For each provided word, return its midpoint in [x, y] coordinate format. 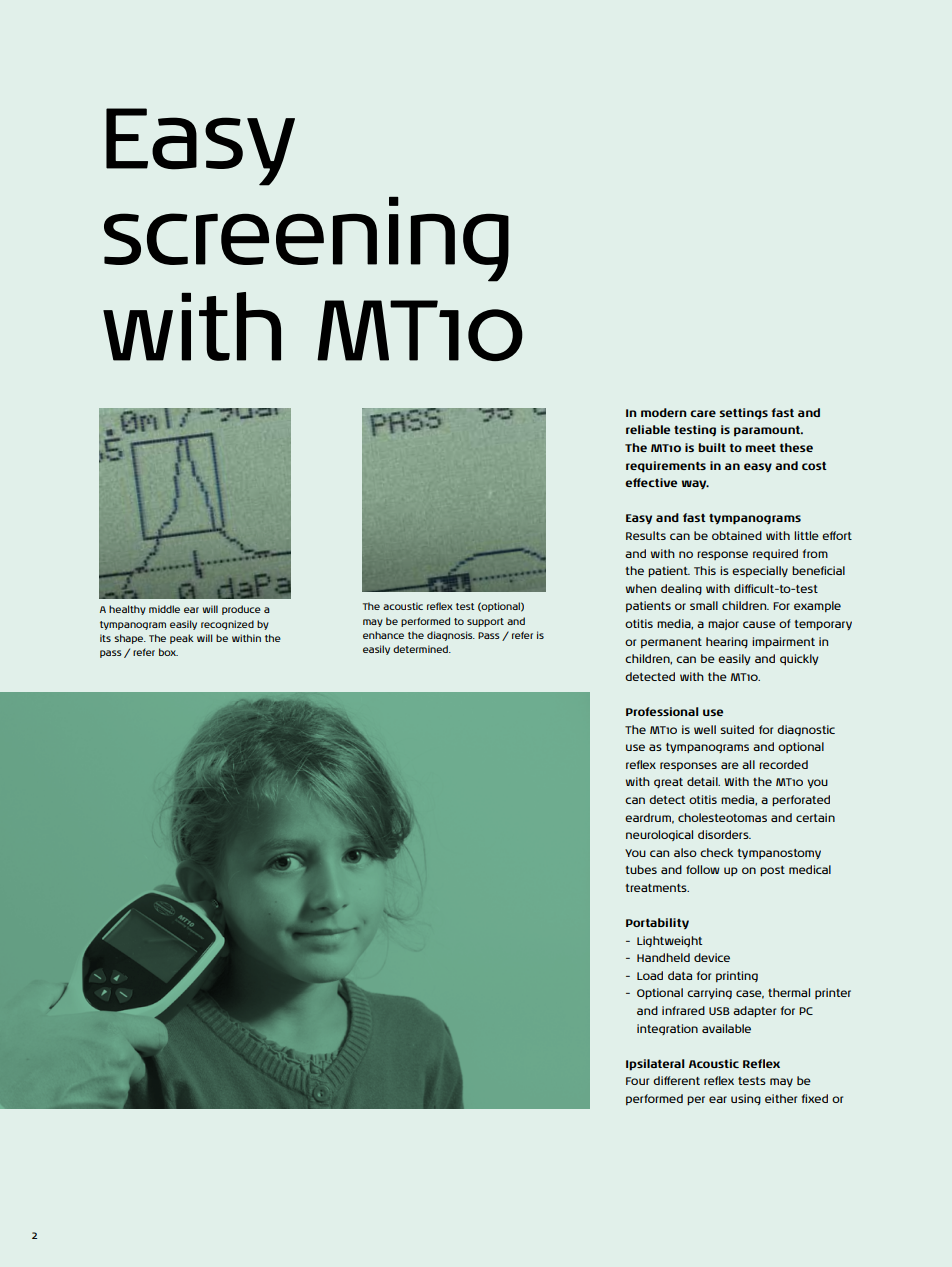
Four [637, 1081]
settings [743, 413]
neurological [659, 835]
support [485, 622]
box [168, 652]
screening [306, 239]
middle [164, 609]
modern [664, 412]
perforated [801, 800]
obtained [737, 535]
